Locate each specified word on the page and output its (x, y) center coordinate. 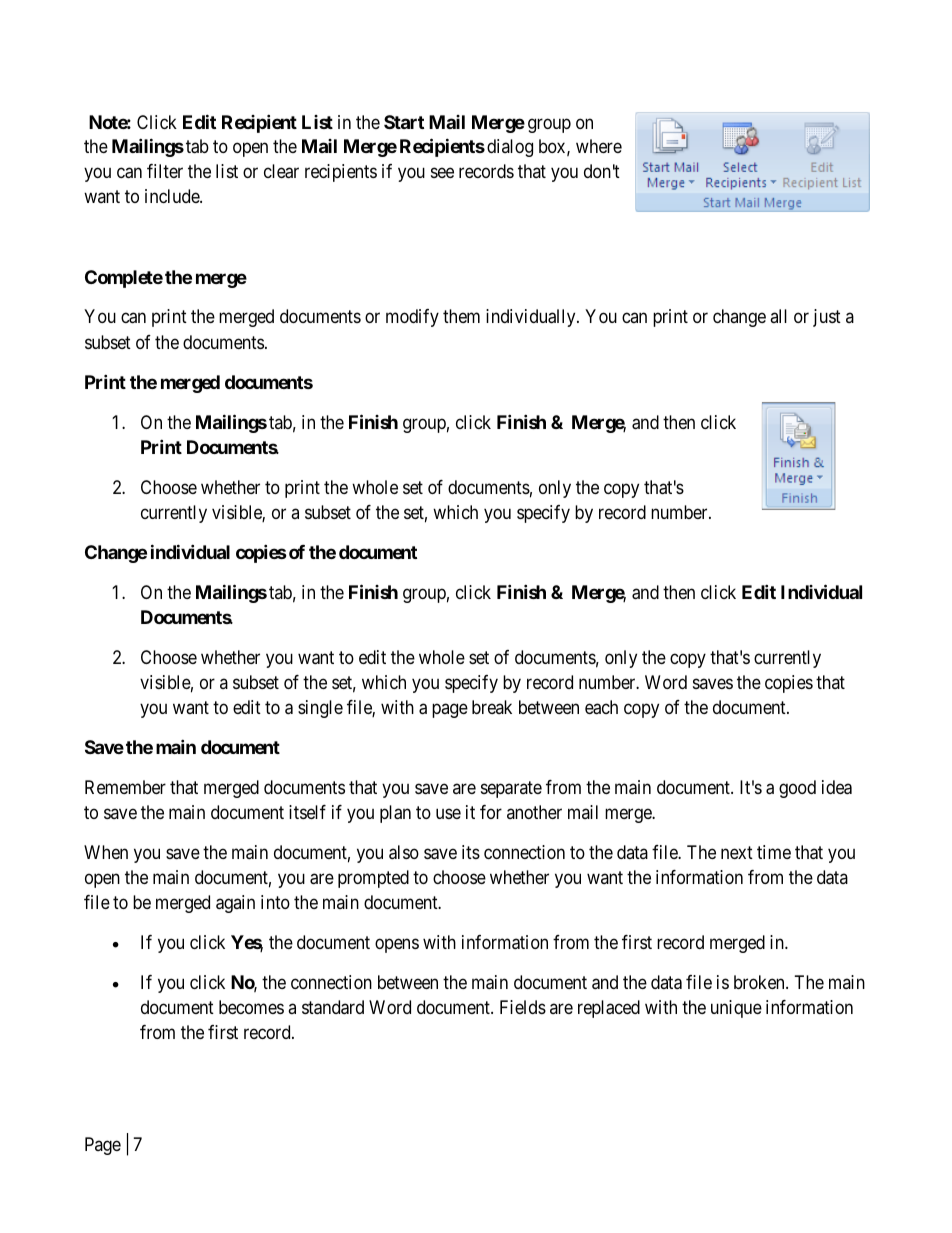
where (599, 146)
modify (412, 318)
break (492, 707)
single (320, 709)
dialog (510, 148)
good (797, 789)
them (461, 316)
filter (165, 171)
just (827, 318)
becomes (251, 1007)
